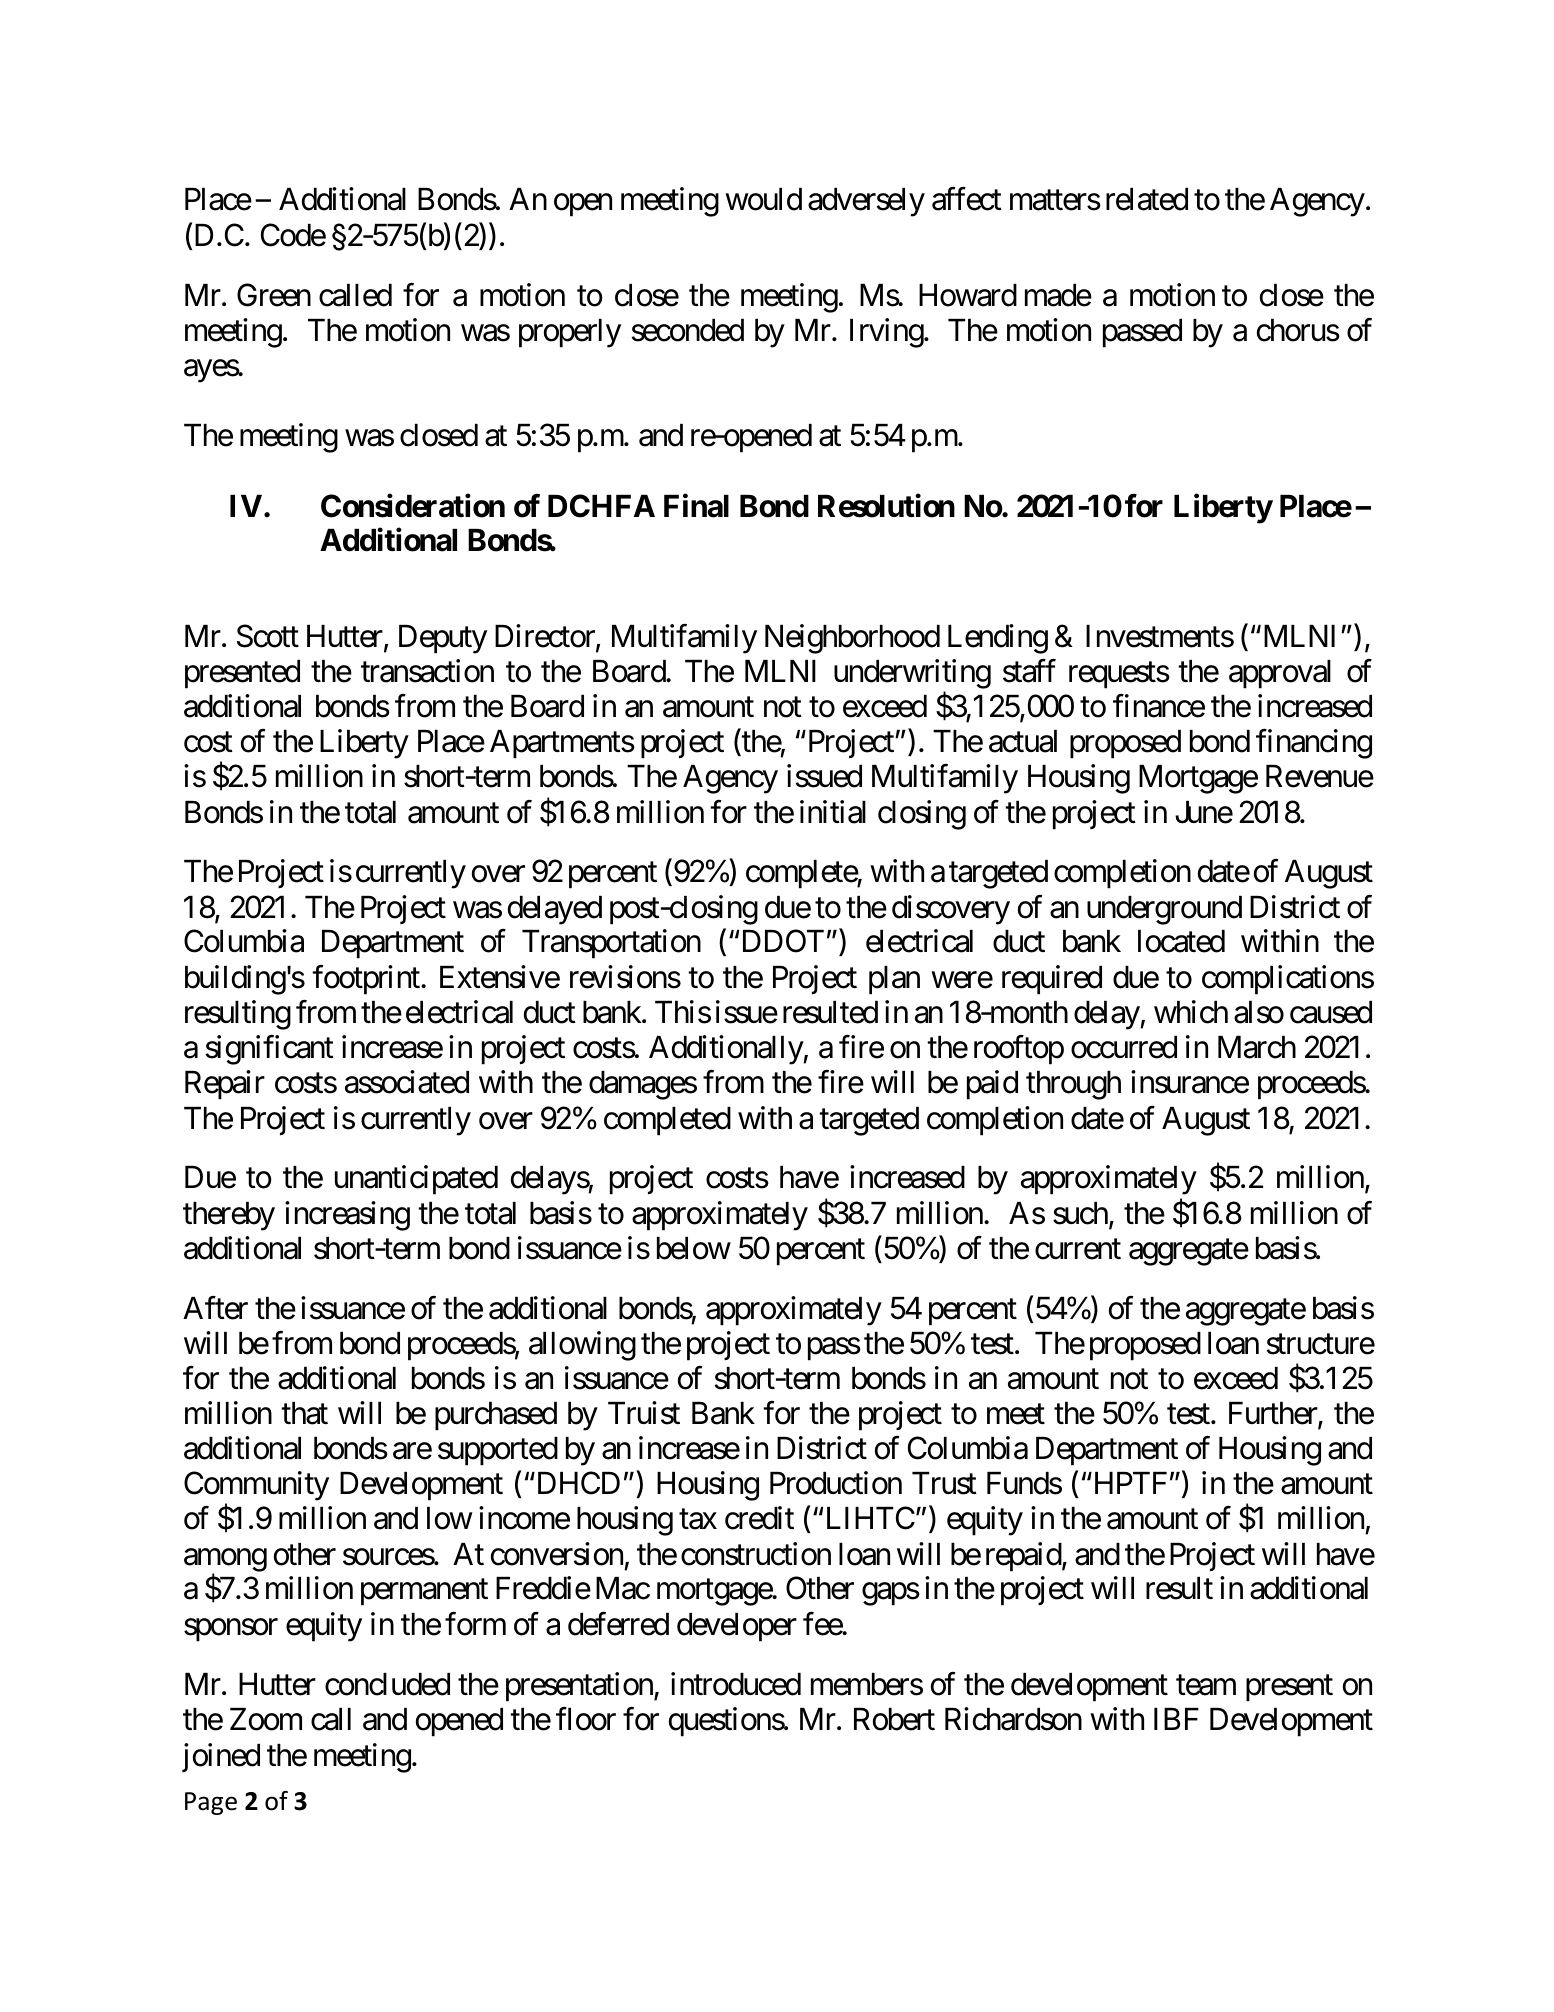 The height and width of the screenshot is (2012, 1554). Describe the element at coordinates (1191, 1012) in the screenshot. I see `which` at that location.
